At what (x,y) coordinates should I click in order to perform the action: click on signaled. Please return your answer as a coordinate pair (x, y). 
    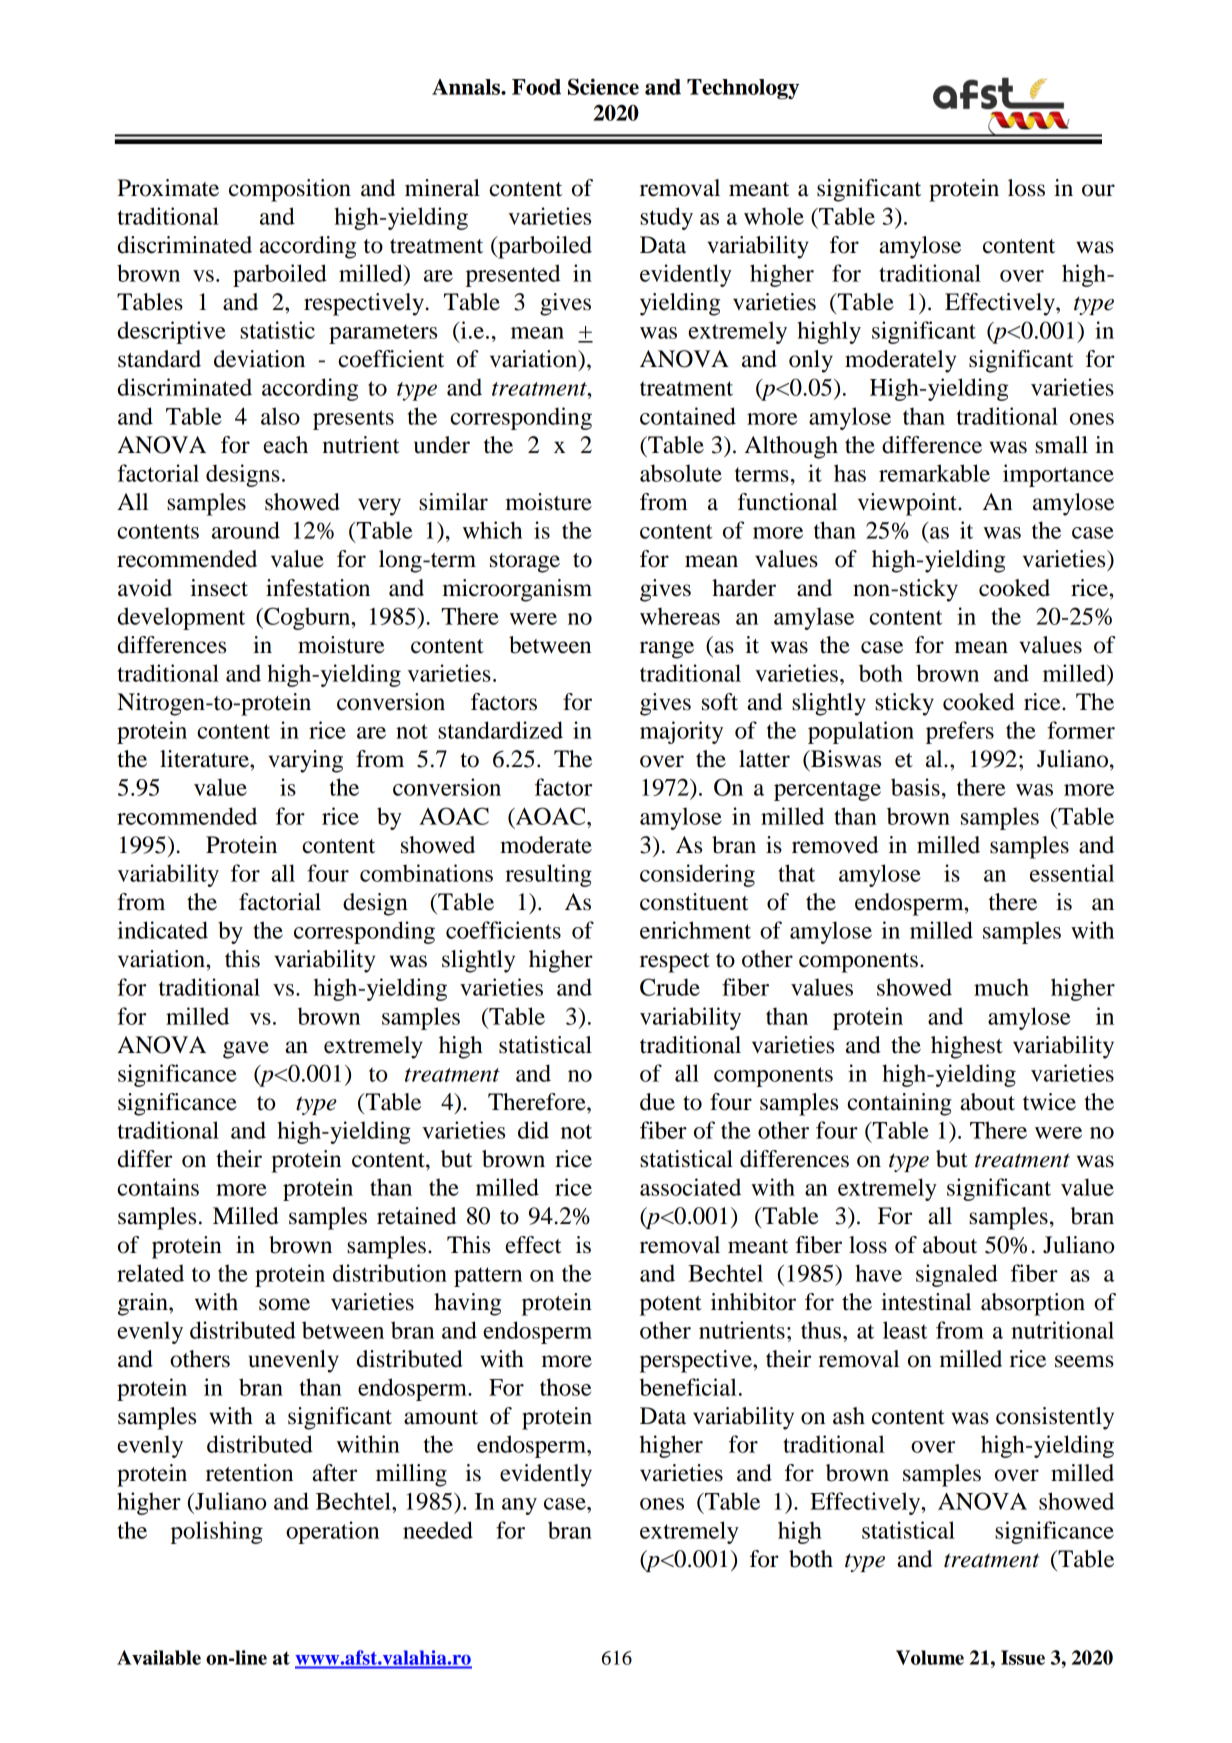
    Looking at the image, I should click on (957, 1275).
